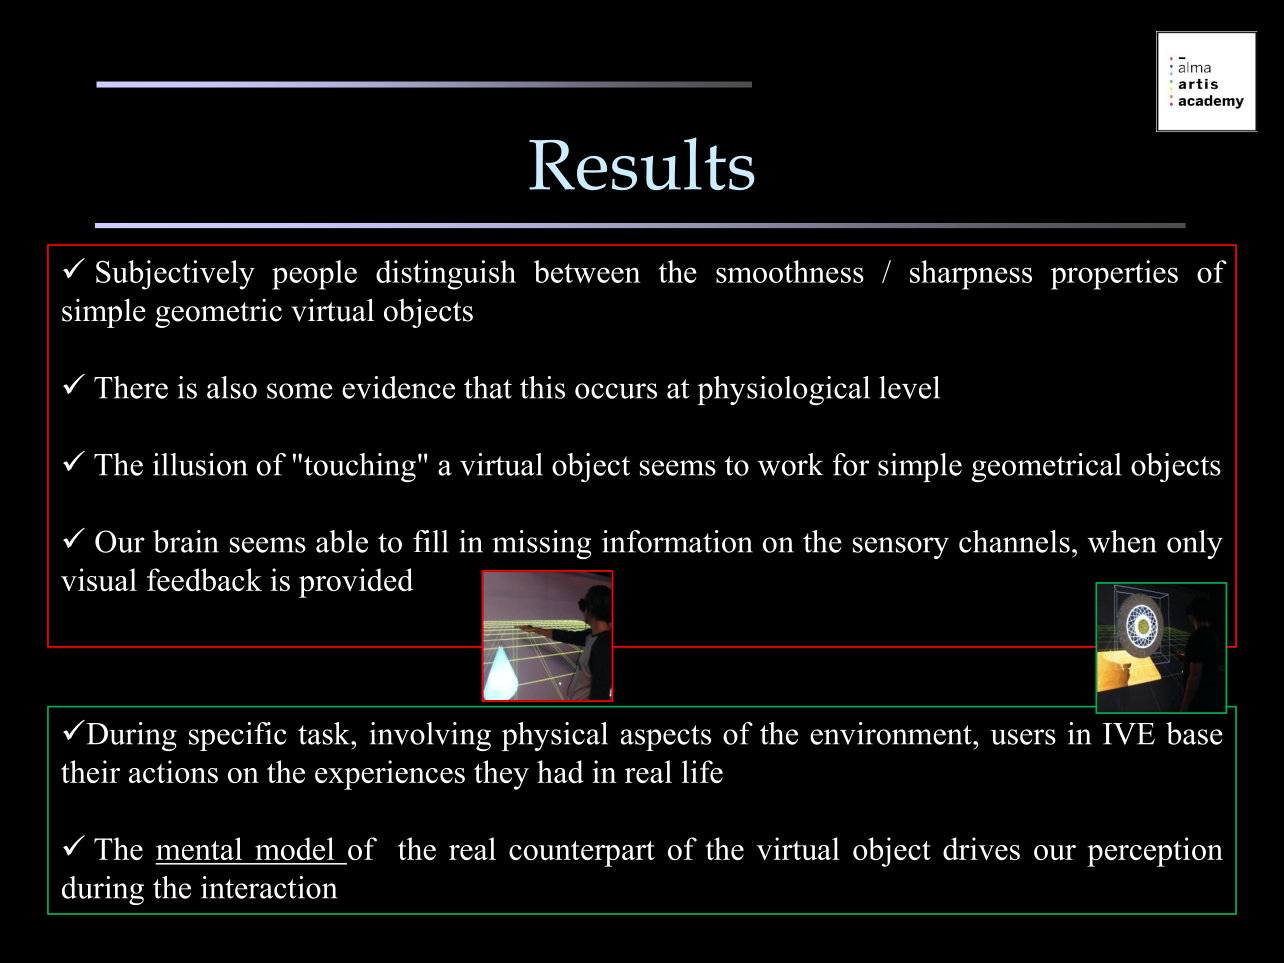 This screenshot has height=963, width=1284. Describe the element at coordinates (232, 387) in the screenshot. I see `also` at that location.
